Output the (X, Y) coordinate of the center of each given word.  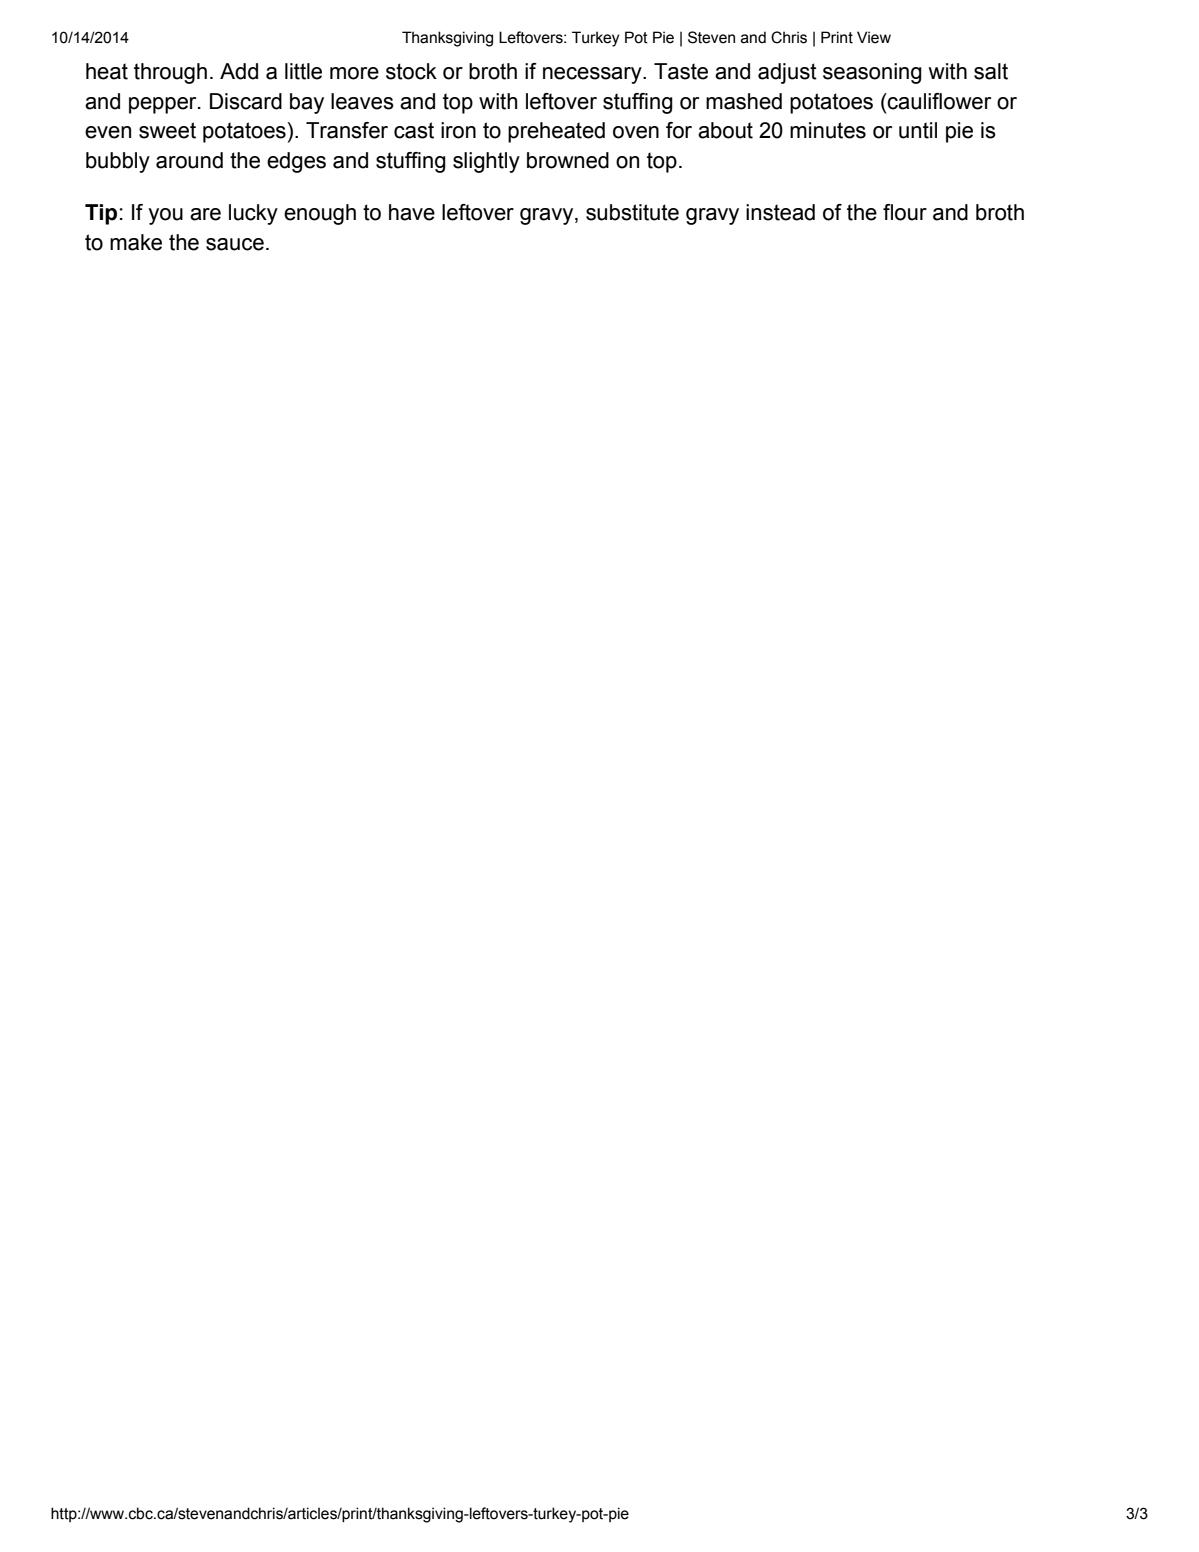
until (918, 130)
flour (905, 212)
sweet (167, 130)
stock (411, 71)
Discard (246, 101)
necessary (593, 75)
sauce (235, 244)
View (874, 37)
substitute (632, 212)
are (205, 214)
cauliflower (938, 101)
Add (239, 71)
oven (636, 132)
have (412, 212)
